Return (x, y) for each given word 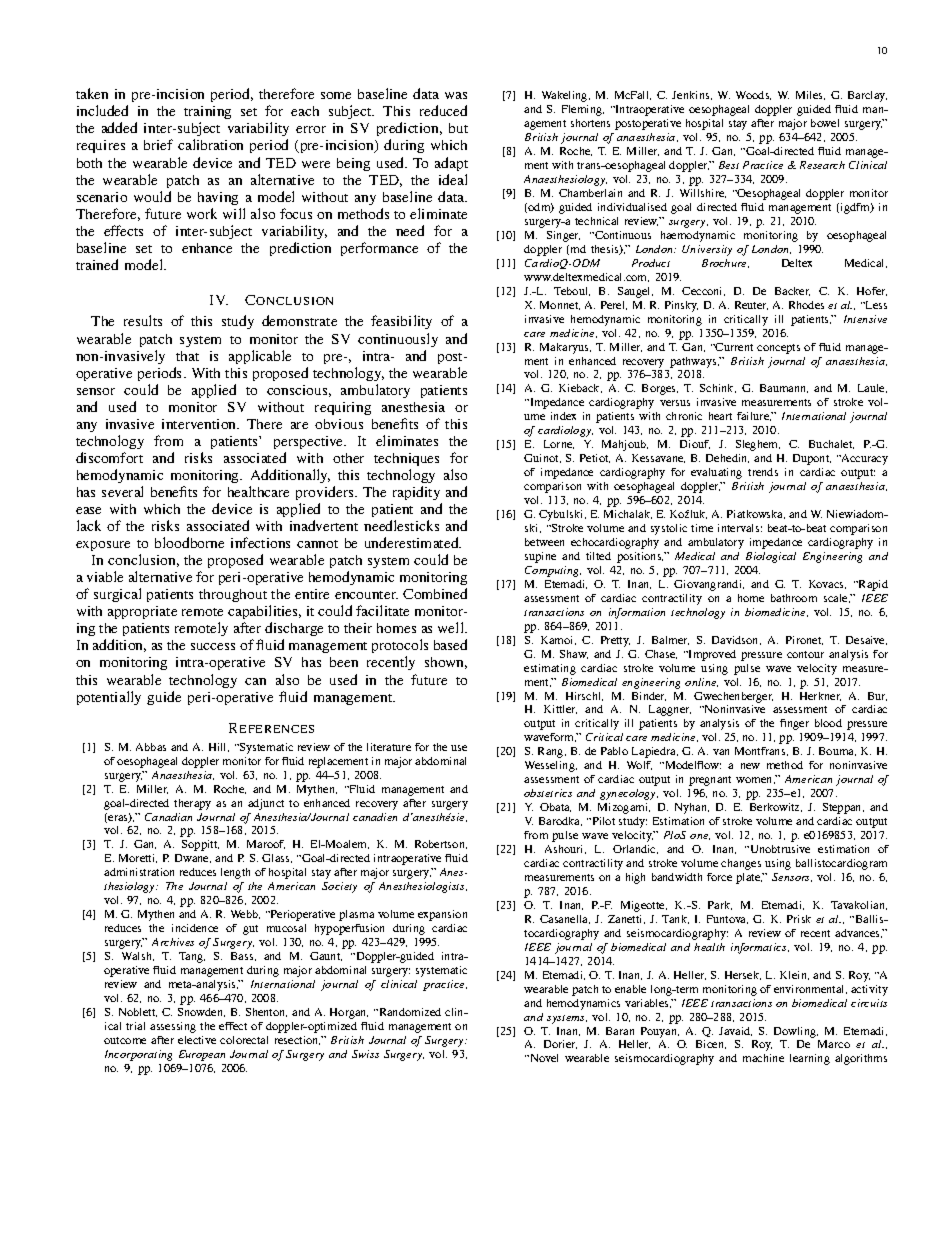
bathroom (794, 598)
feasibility (401, 322)
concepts (778, 349)
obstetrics (548, 793)
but (458, 128)
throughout (233, 595)
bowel (825, 123)
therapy (192, 804)
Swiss (365, 1054)
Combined (435, 593)
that (187, 356)
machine (763, 1058)
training (207, 114)
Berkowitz (776, 807)
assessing (173, 1027)
